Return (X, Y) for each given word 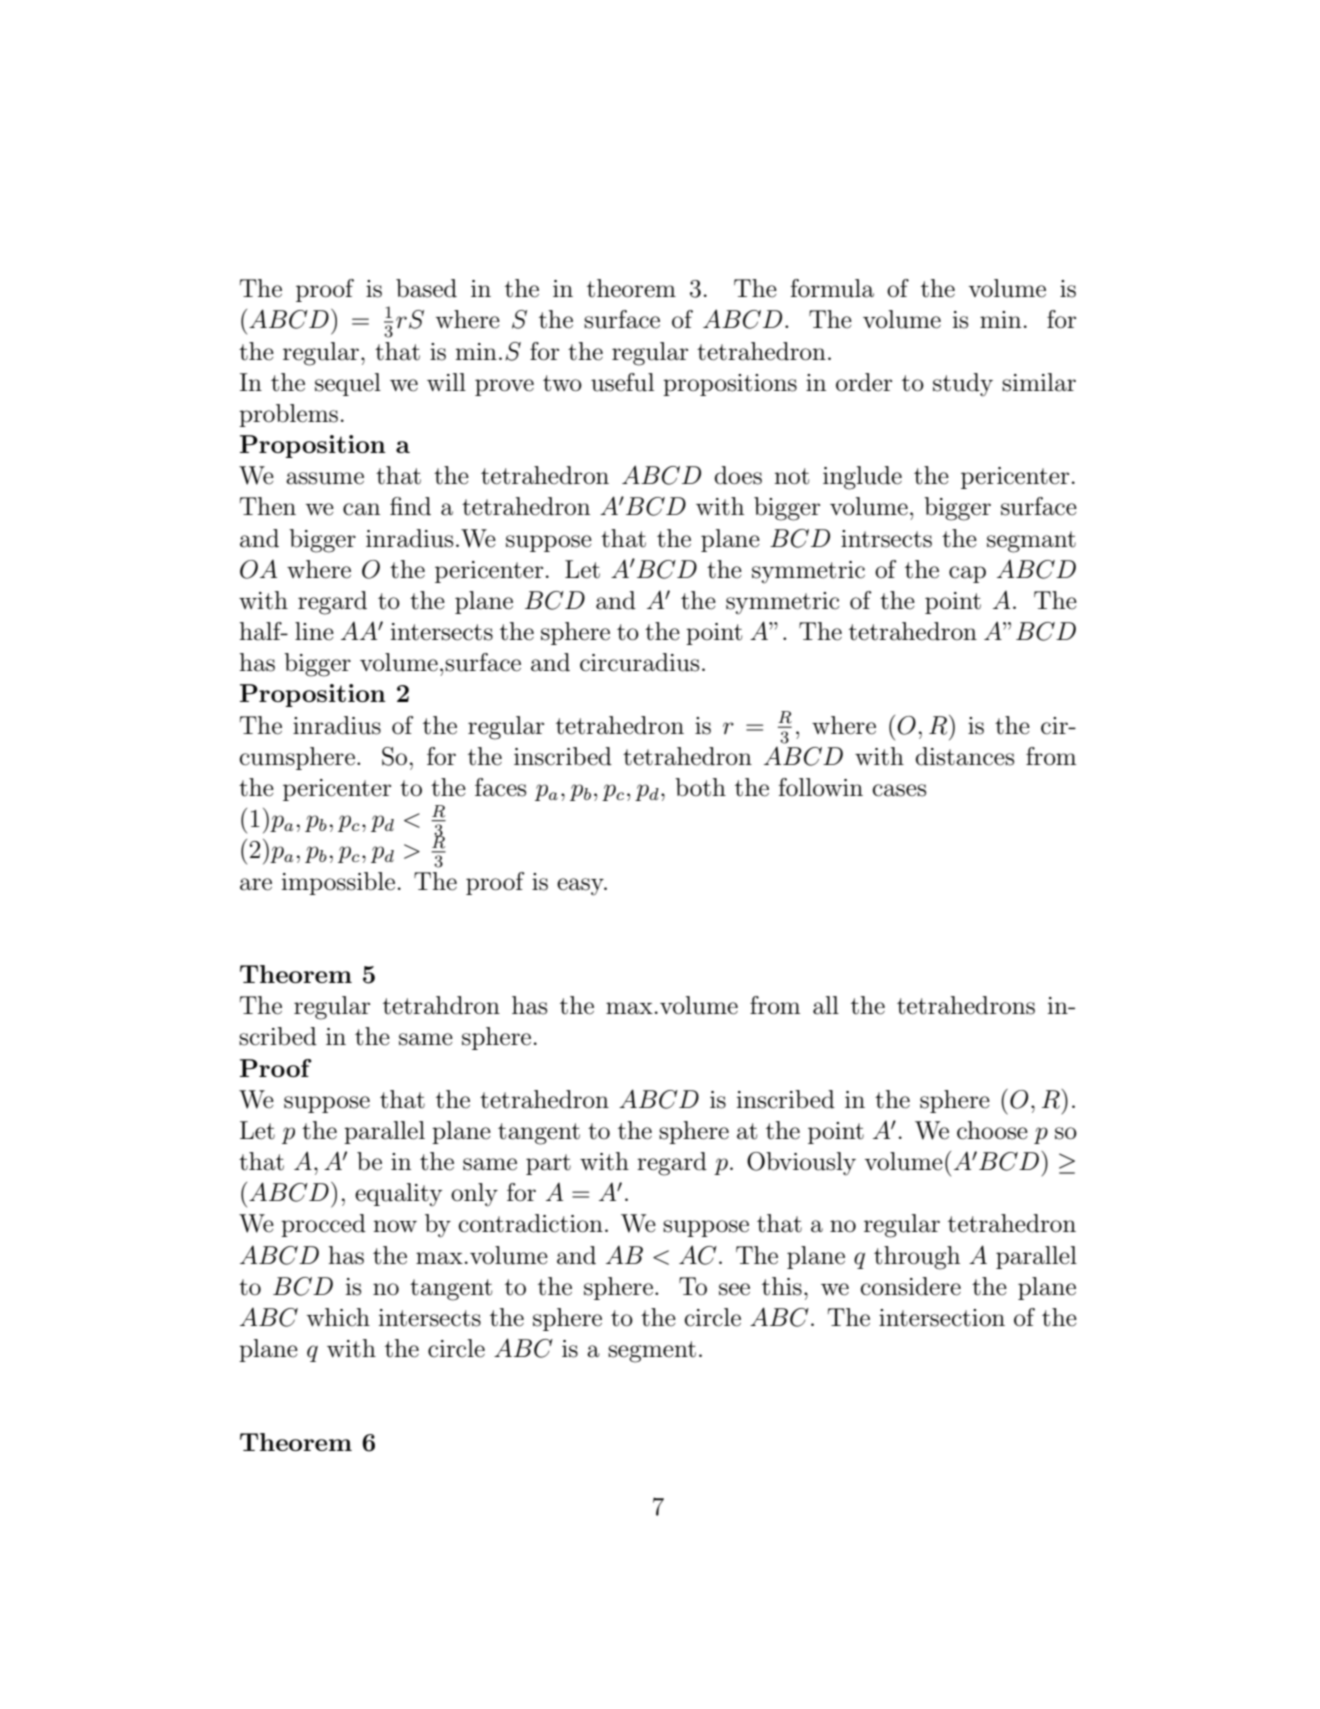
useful (622, 382)
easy (581, 887)
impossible (338, 883)
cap (967, 574)
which (338, 1317)
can (361, 509)
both (700, 787)
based (426, 288)
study (963, 385)
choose (992, 1130)
